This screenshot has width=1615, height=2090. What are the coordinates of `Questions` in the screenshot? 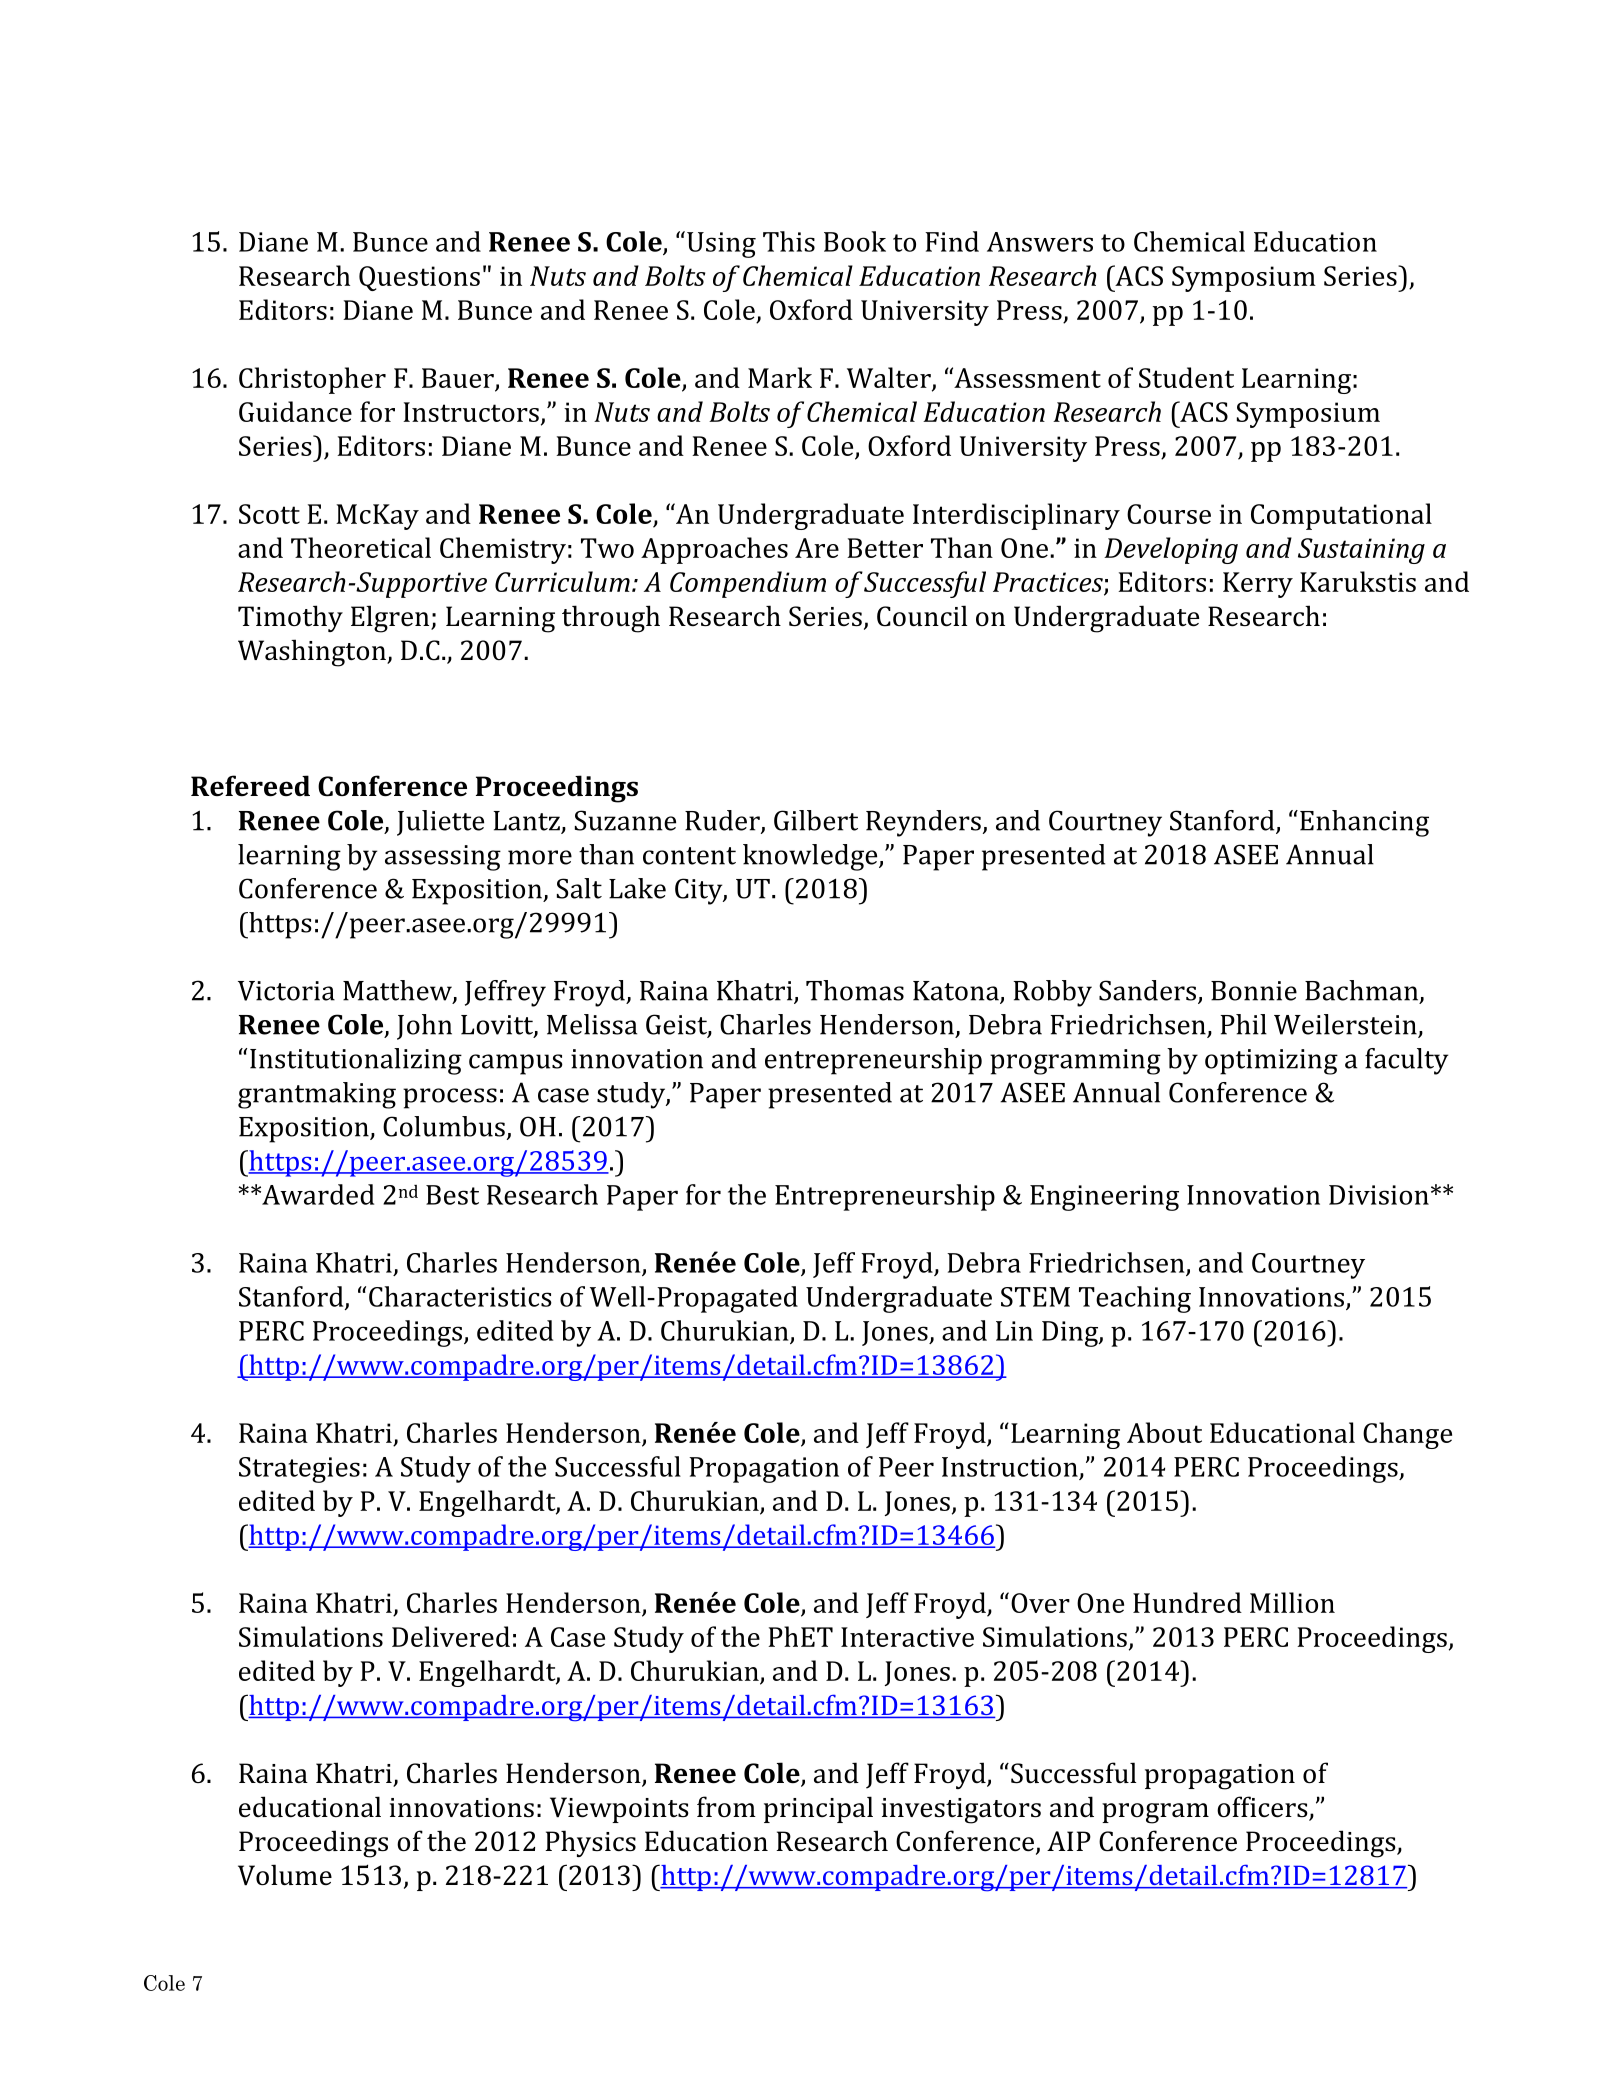 It's located at (419, 278).
